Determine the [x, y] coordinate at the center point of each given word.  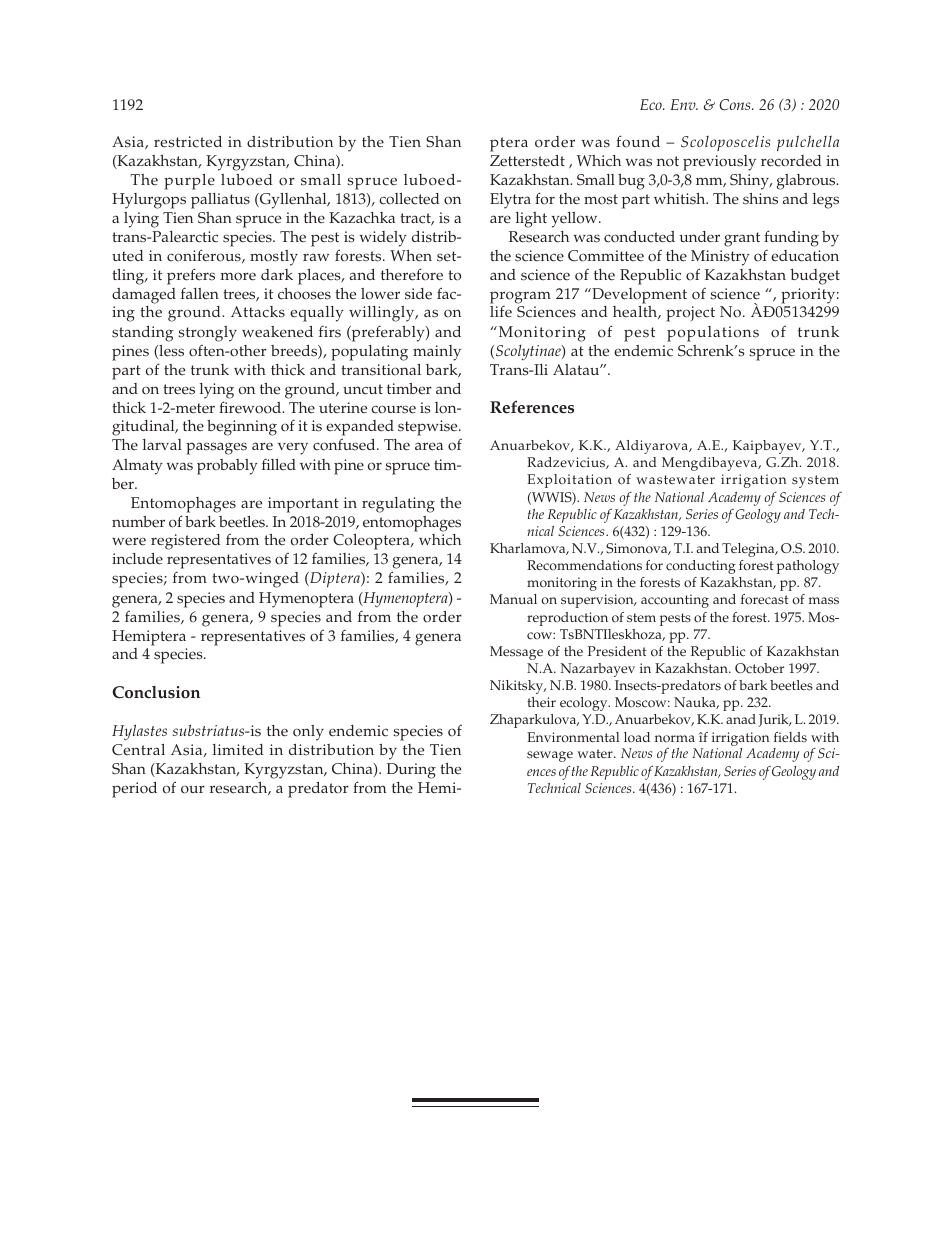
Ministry [720, 258]
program [520, 298]
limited [238, 750]
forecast [765, 599]
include [137, 559]
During [411, 771]
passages [216, 448]
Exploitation [569, 481]
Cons [736, 105]
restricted [188, 142]
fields [790, 737]
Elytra [510, 201]
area [429, 446]
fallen [200, 293]
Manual [513, 599]
